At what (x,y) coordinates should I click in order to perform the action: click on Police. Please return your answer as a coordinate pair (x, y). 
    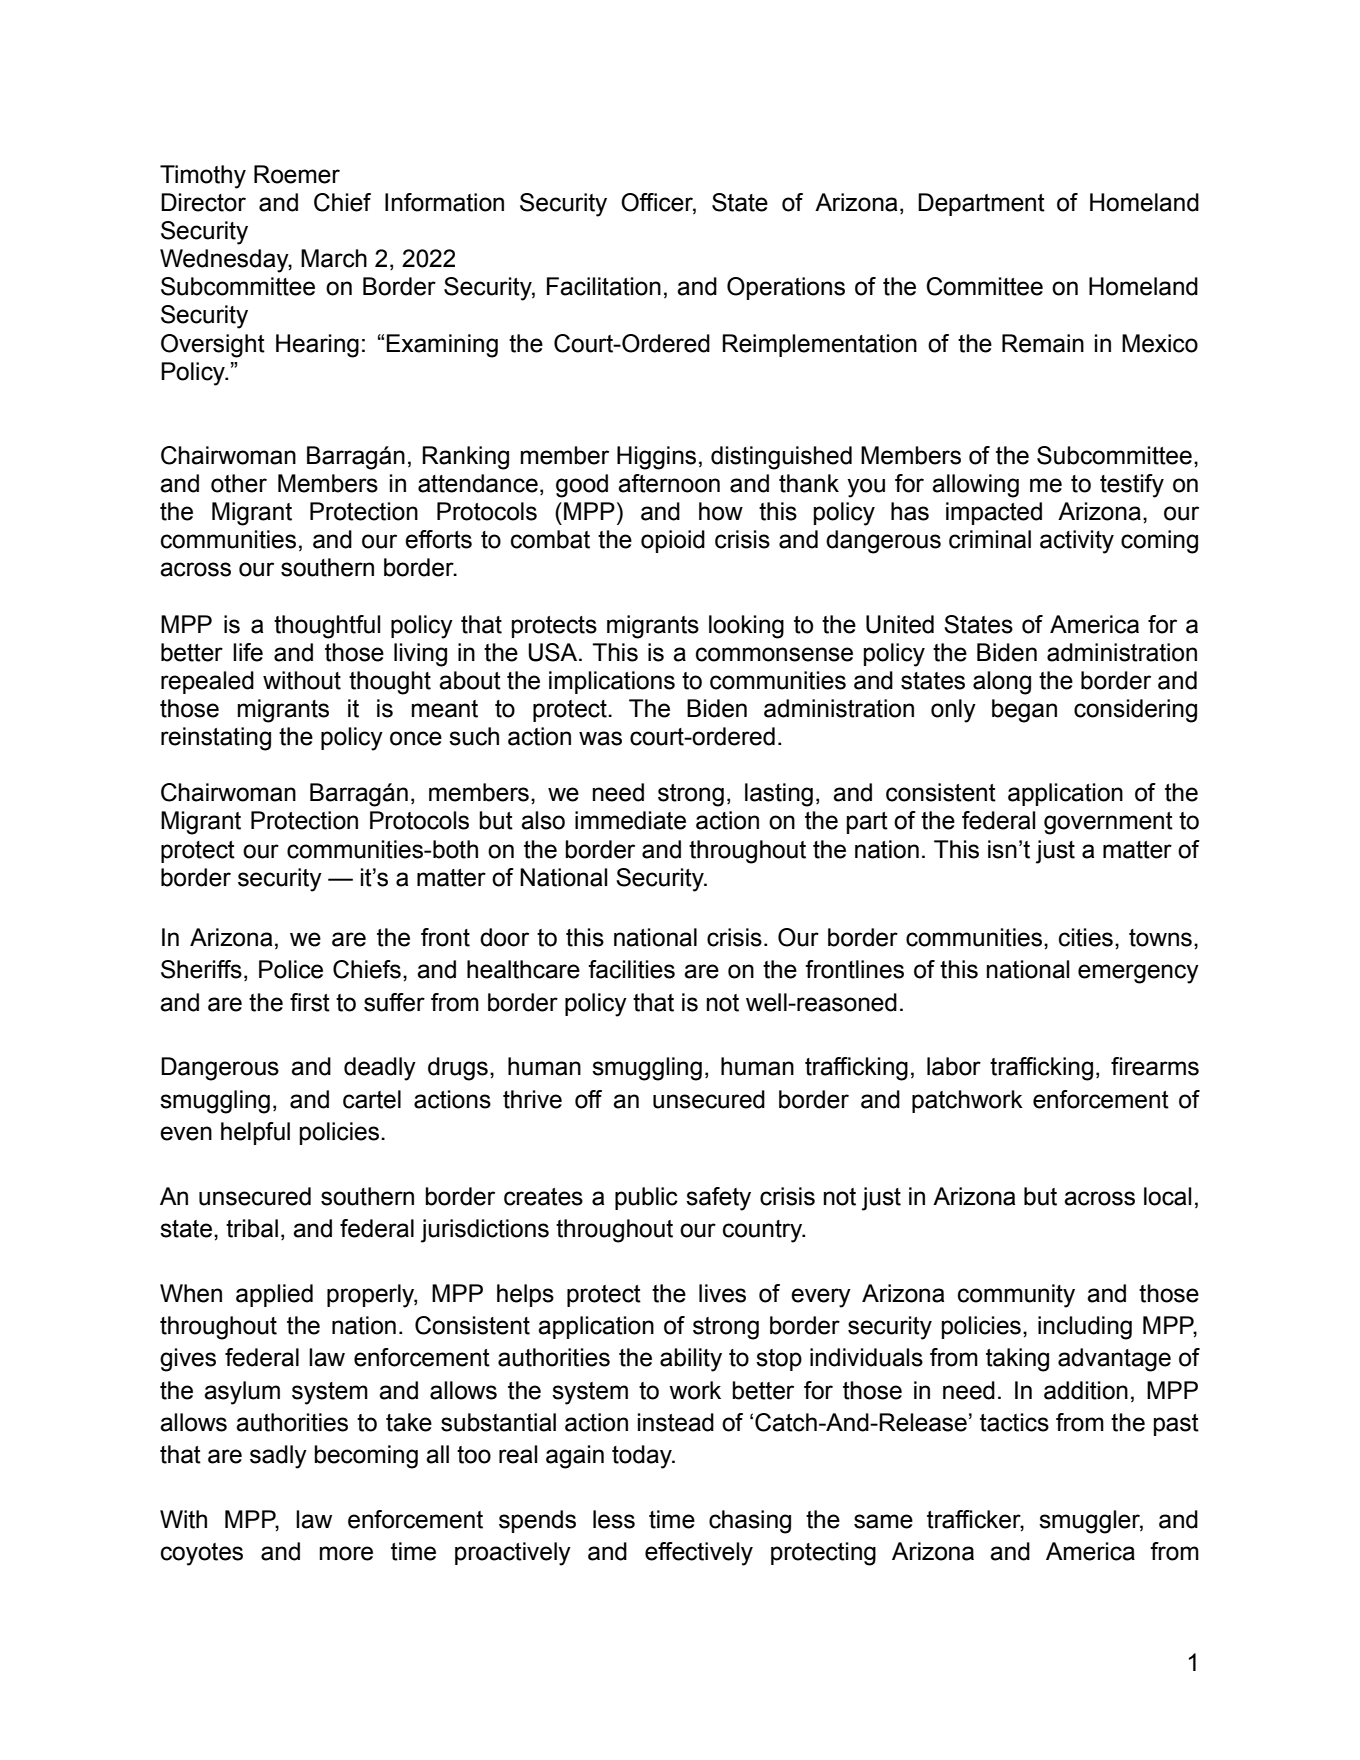
    Looking at the image, I should click on (291, 969).
